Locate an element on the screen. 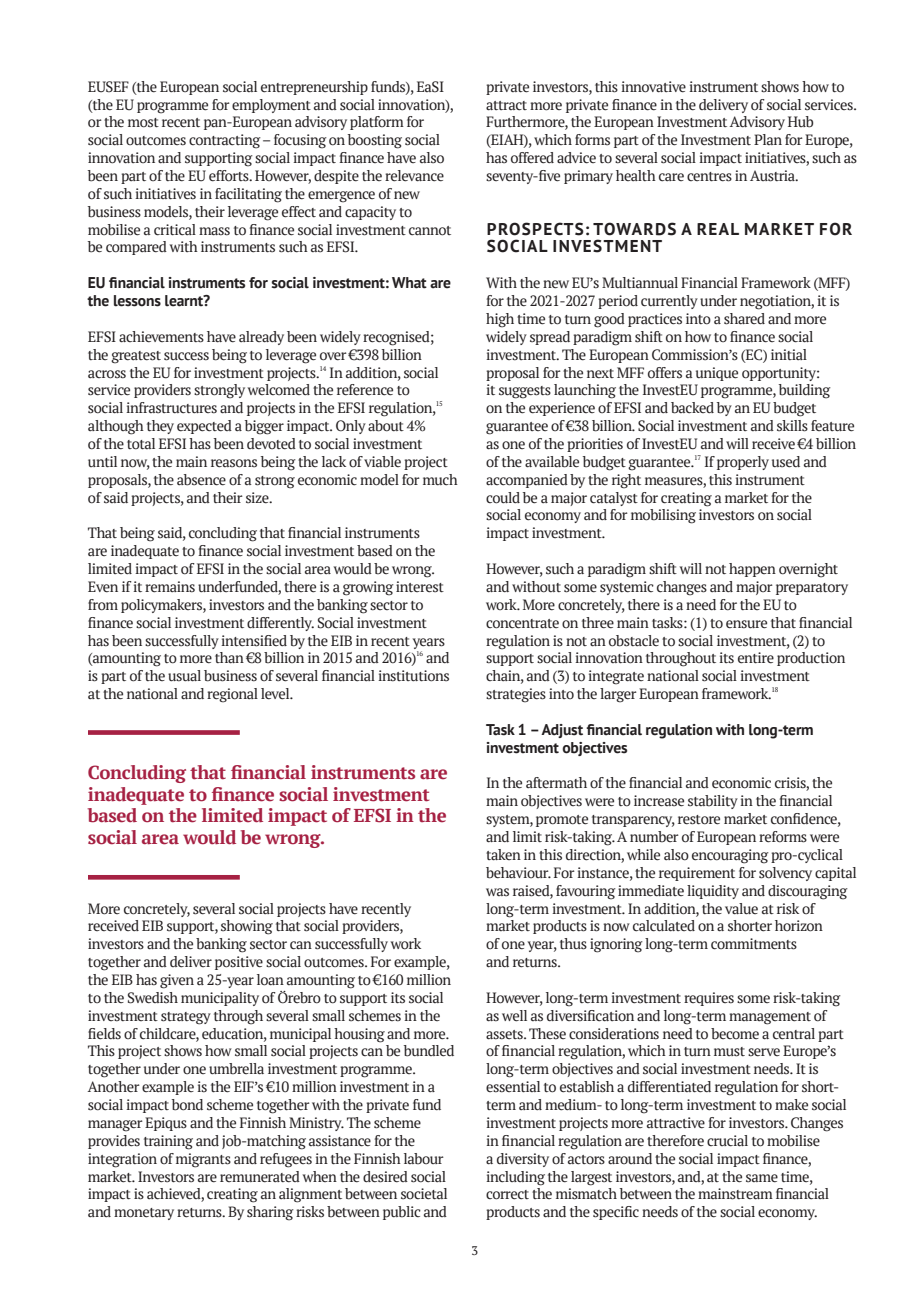 The height and width of the screenshot is (1308, 924). offered is located at coordinates (532, 158).
